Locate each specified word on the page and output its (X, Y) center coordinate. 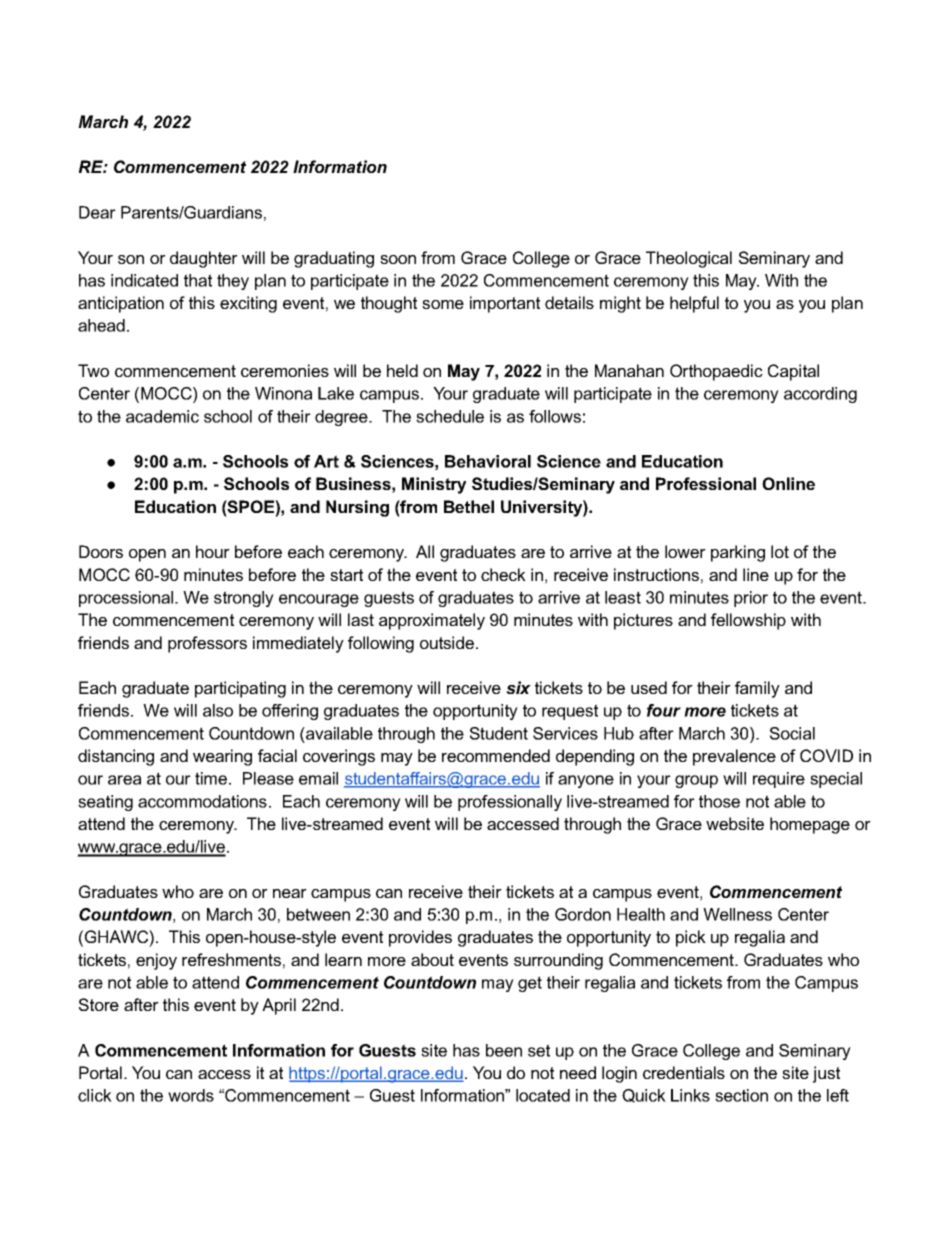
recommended (496, 755)
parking (738, 553)
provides (420, 938)
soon (398, 259)
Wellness (737, 914)
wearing (222, 757)
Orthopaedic (716, 372)
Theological (689, 259)
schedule (450, 416)
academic (162, 416)
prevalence (734, 757)
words (191, 1095)
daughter (204, 259)
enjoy (156, 961)
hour (213, 551)
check (503, 574)
